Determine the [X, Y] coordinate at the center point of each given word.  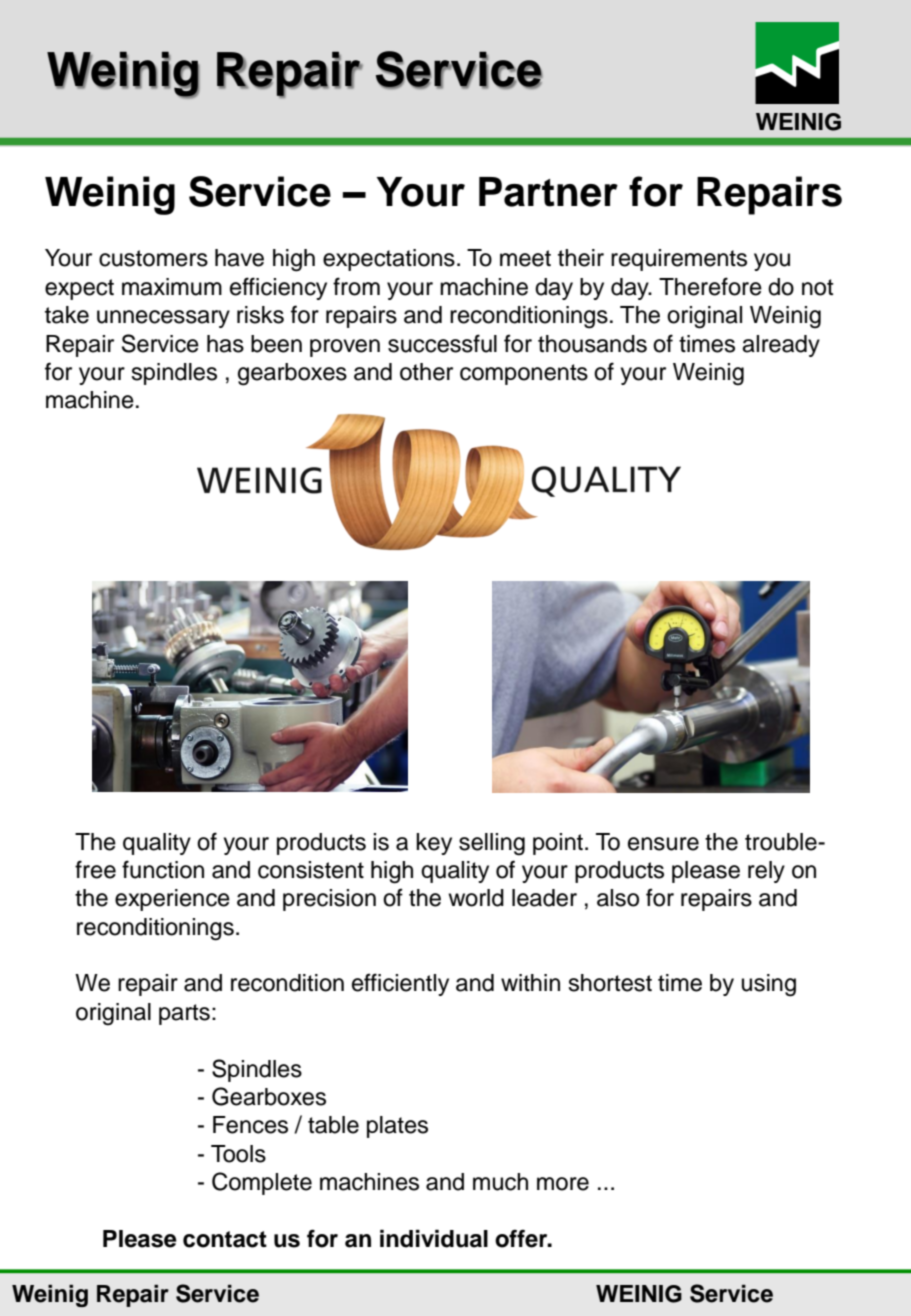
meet [525, 258]
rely [766, 872]
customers [153, 258]
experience [172, 900]
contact [225, 1239]
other [426, 372]
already [781, 346]
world [476, 898]
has [225, 344]
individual [434, 1238]
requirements [679, 260]
